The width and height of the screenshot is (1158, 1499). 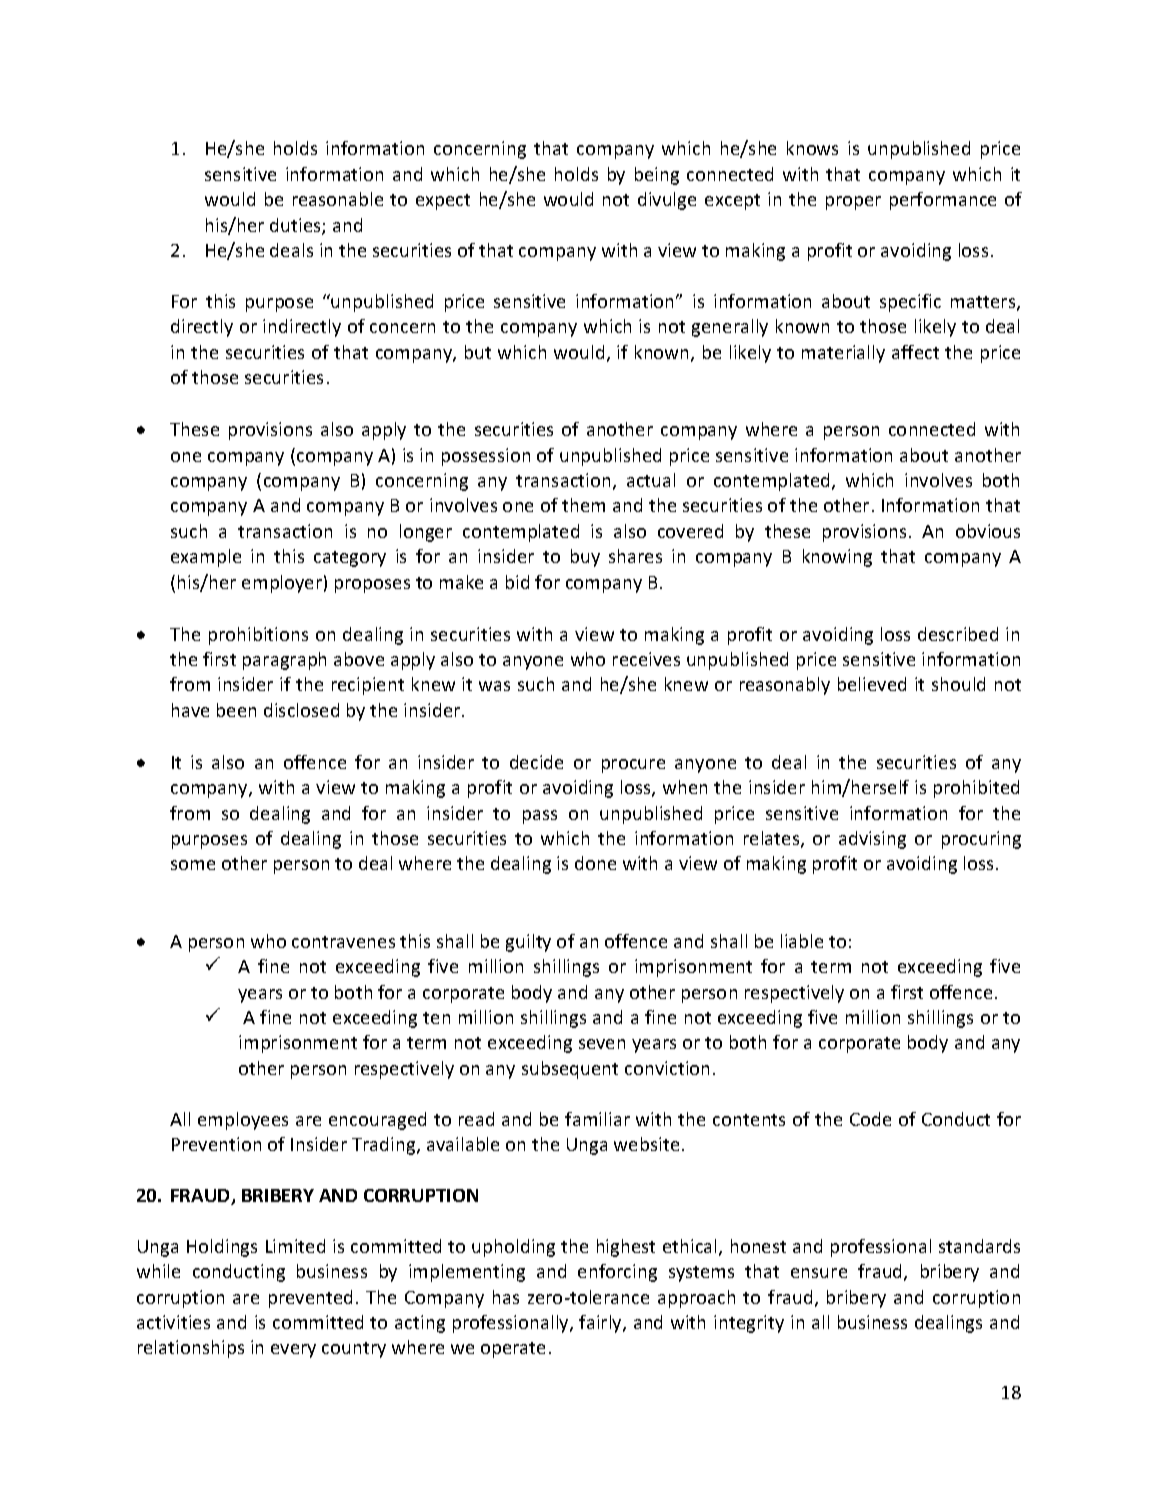 I want to click on decide, so click(x=536, y=762).
